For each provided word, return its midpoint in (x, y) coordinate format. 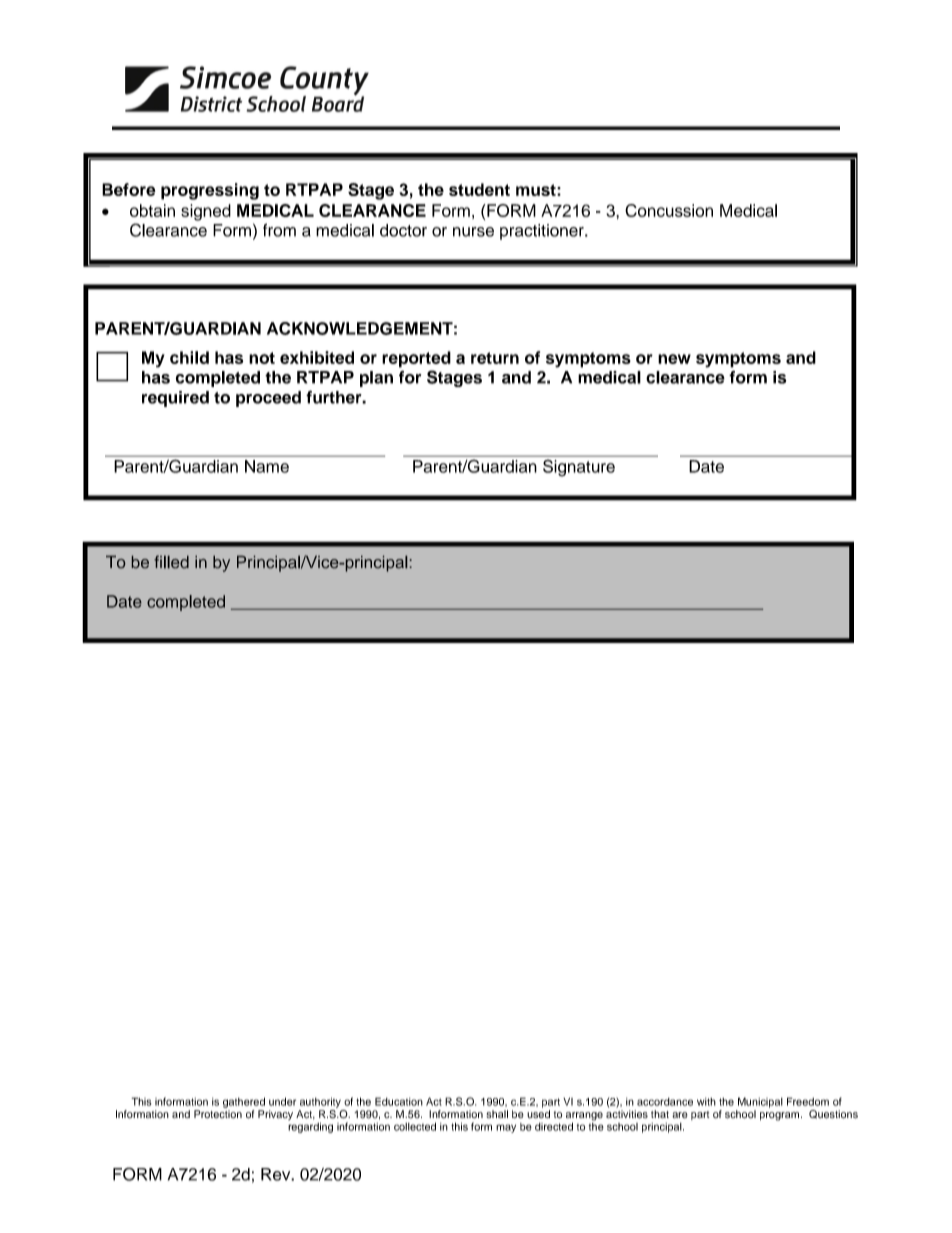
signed (206, 212)
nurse (473, 232)
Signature (579, 468)
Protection (218, 1114)
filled (171, 561)
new (674, 359)
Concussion (669, 210)
